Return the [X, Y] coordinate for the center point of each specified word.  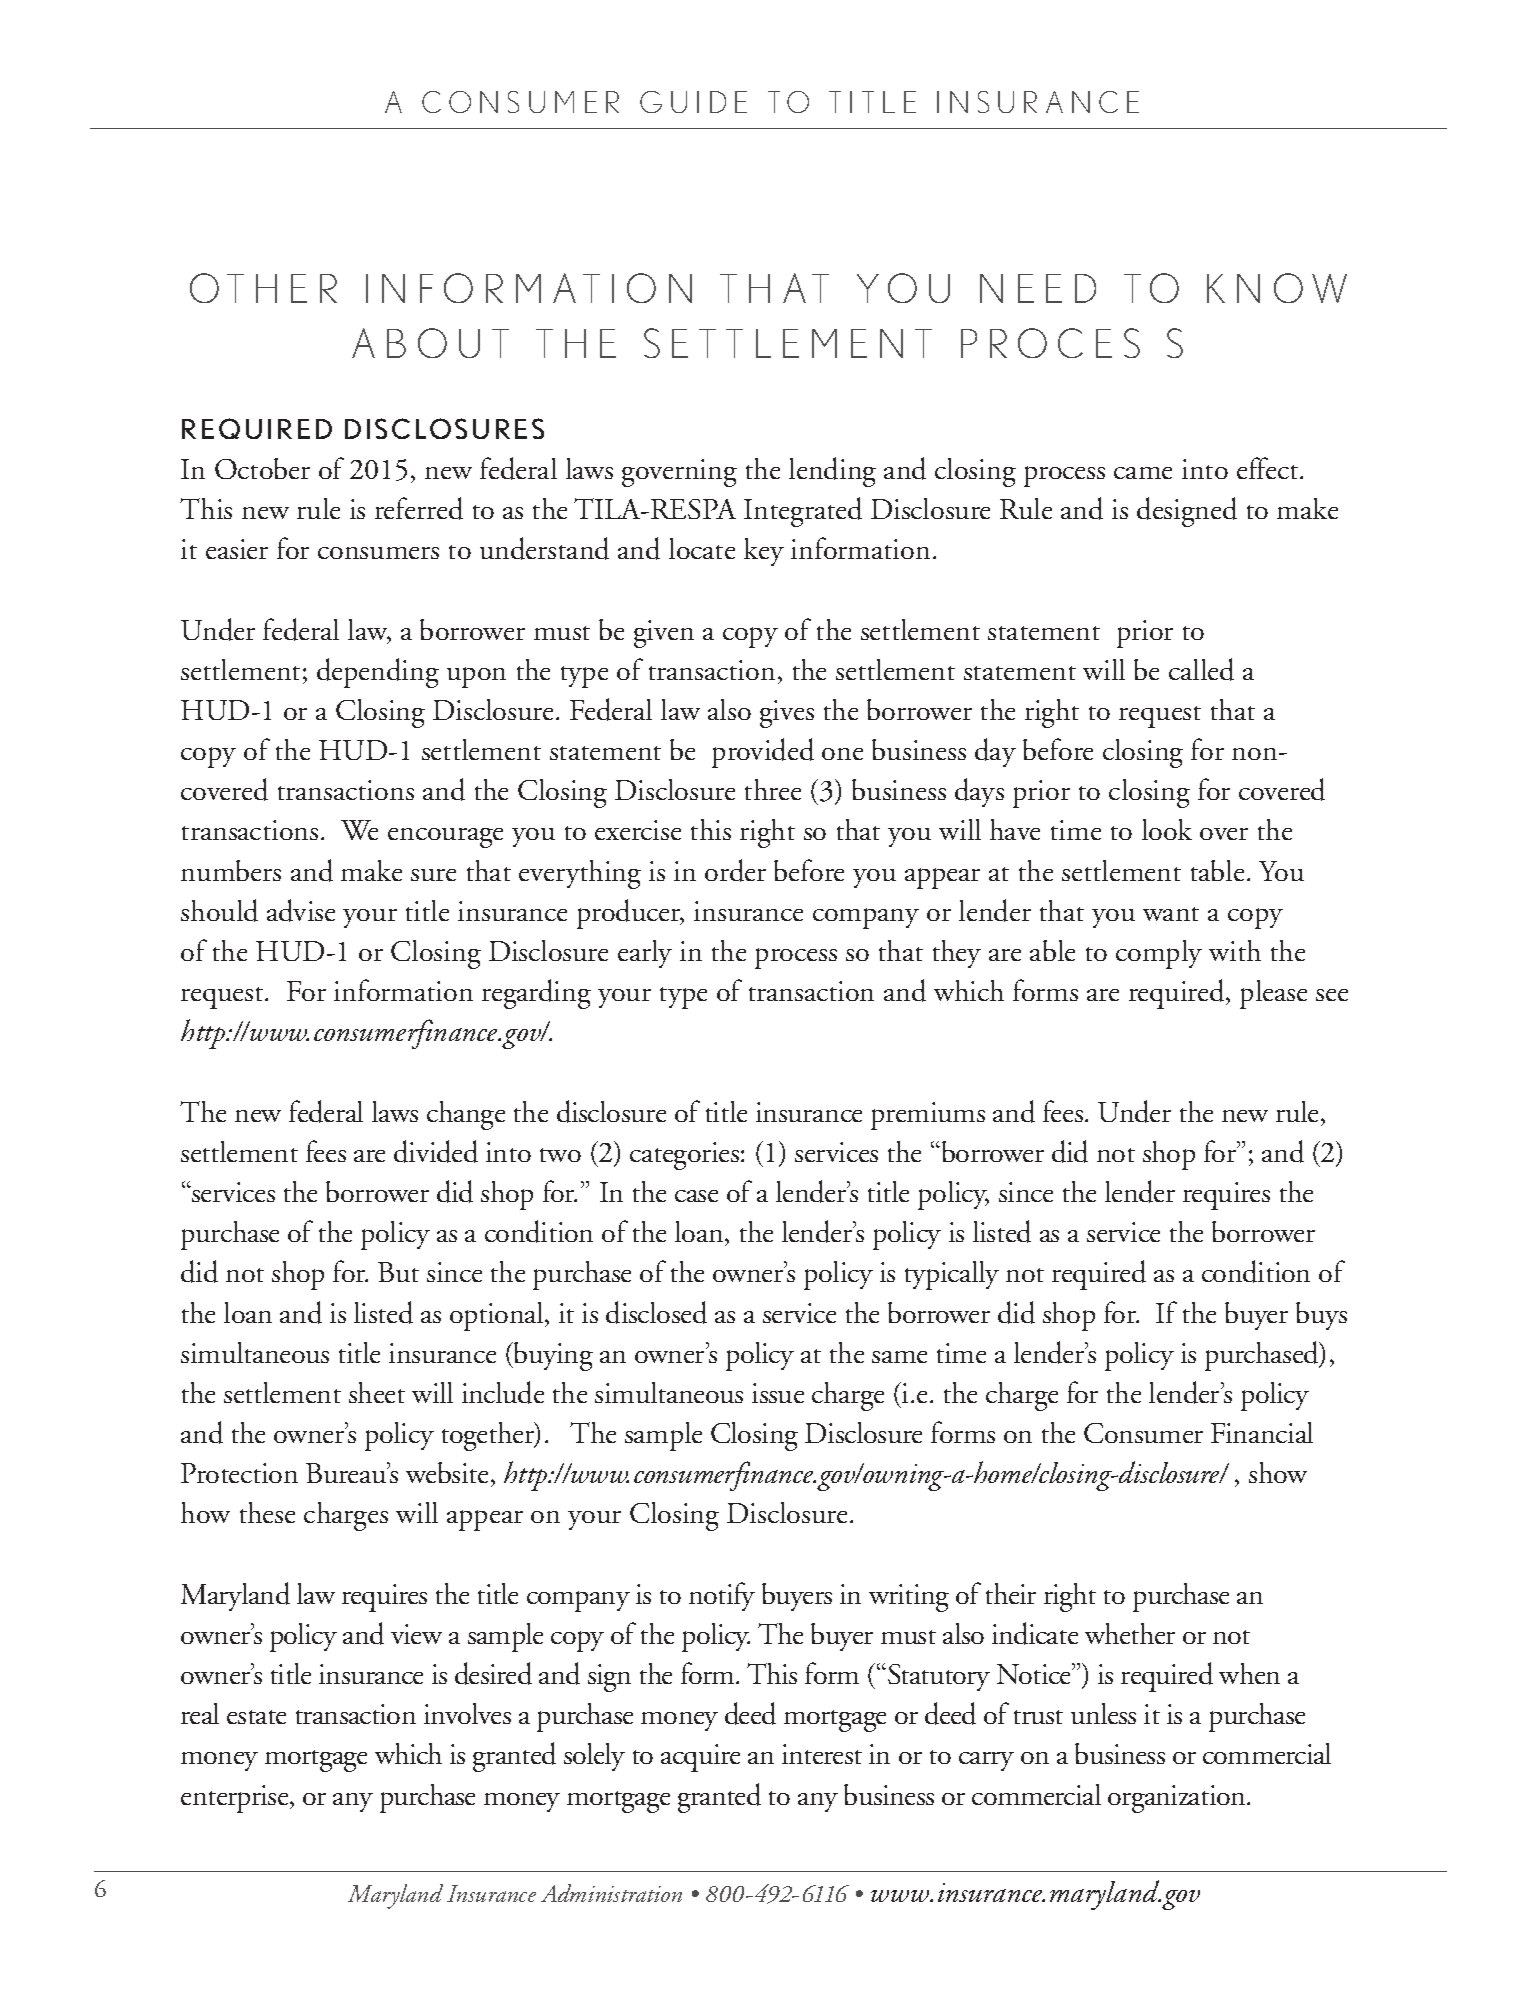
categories [684, 1156]
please [1273, 994]
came [1143, 473]
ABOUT [430, 343]
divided [436, 1151]
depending [378, 673]
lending [832, 472]
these [267, 1512]
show [1278, 1472]
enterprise [236, 1799]
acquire [700, 1758]
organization [1178, 1799]
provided [763, 753]
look [1167, 829]
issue [778, 1393]
